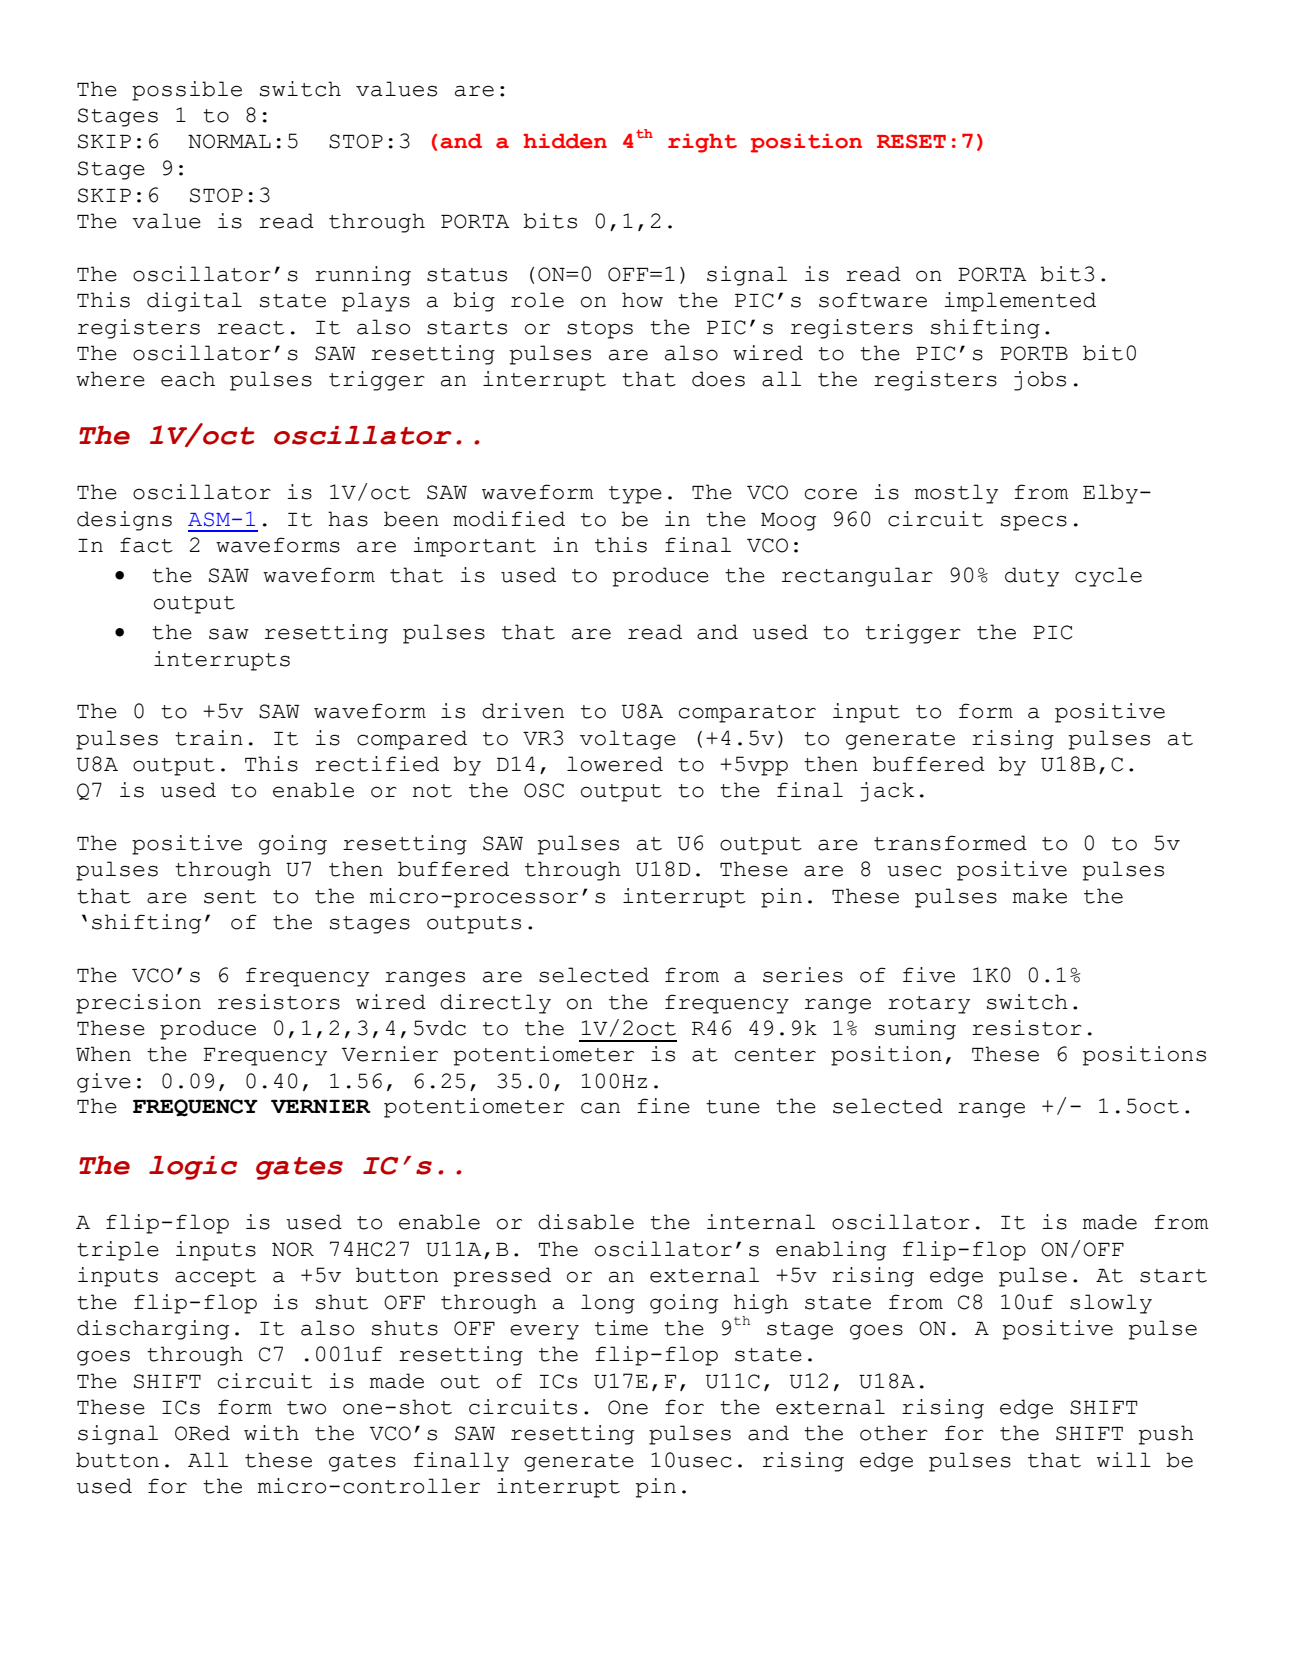 Image resolution: width=1296 pixels, height=1677 pixels. What do you see at coordinates (230, 897) in the image?
I see `sent` at bounding box center [230, 897].
